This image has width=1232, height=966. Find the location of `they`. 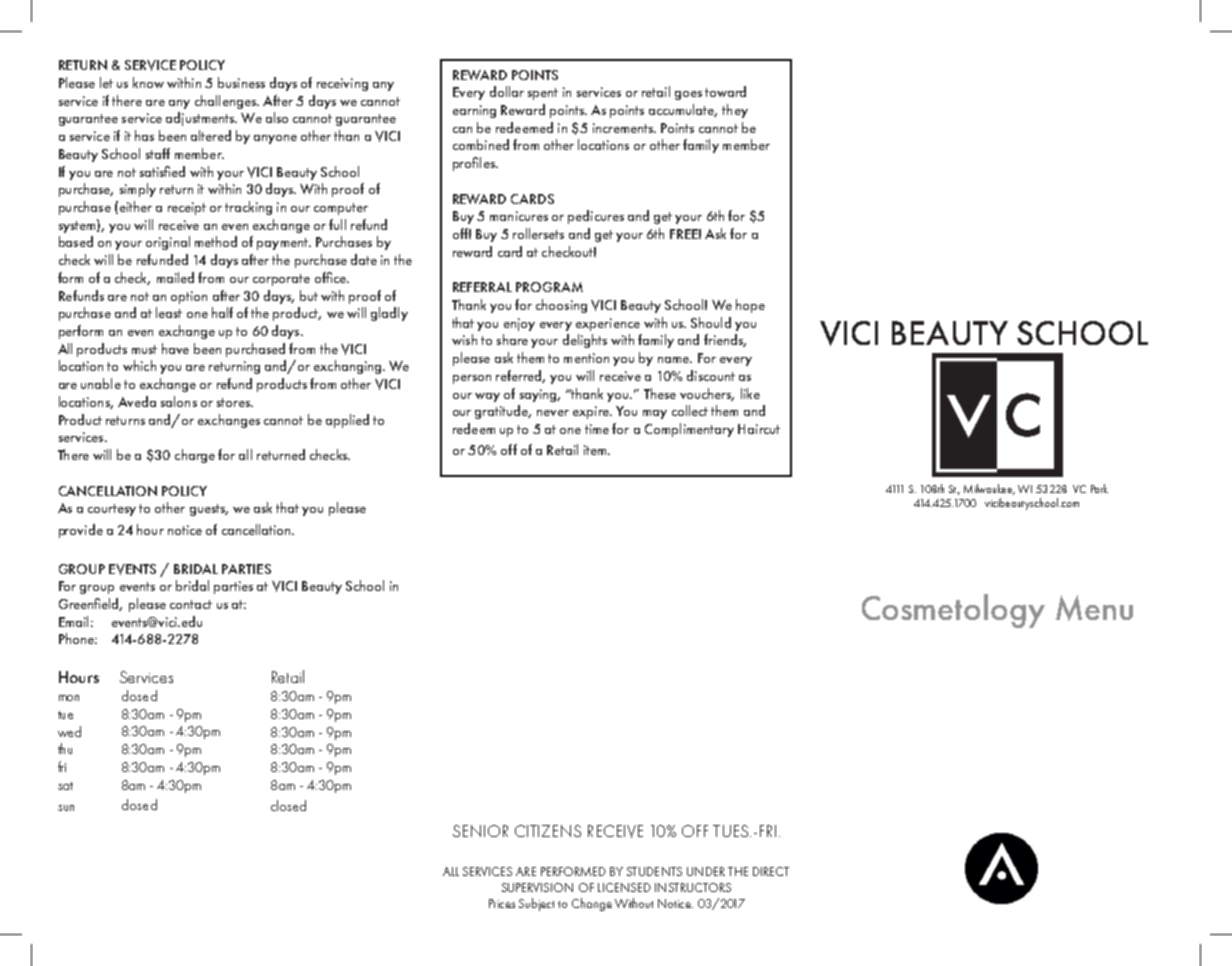

they is located at coordinates (735, 111).
